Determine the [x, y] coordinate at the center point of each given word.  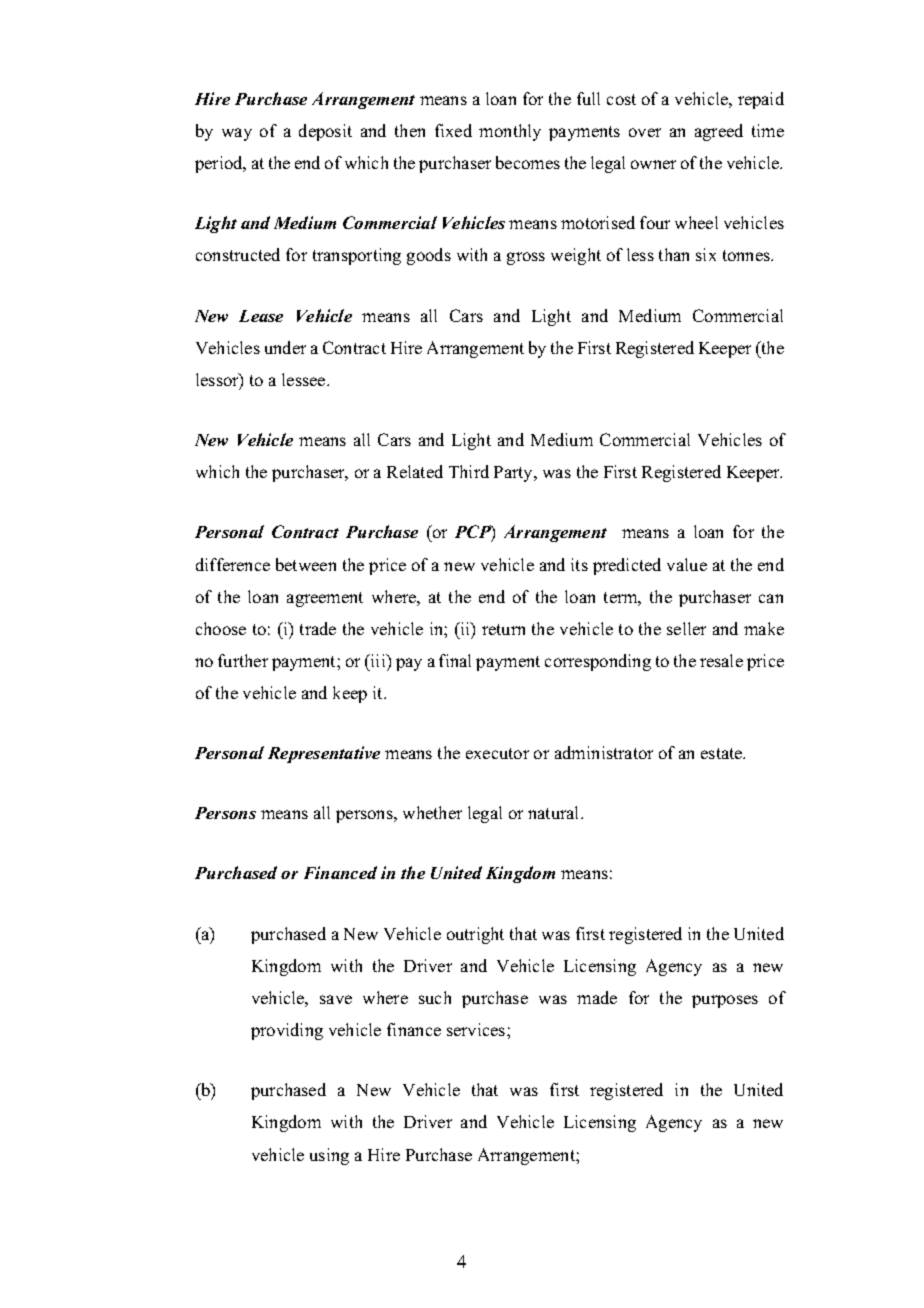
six [706, 254]
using [329, 1156]
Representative [324, 754]
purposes [725, 1001]
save [336, 999]
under [285, 347]
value [687, 564]
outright [475, 935]
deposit [325, 132]
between [306, 564]
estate [723, 753]
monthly [510, 132]
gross [526, 258]
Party [515, 474]
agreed [719, 132]
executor [497, 753]
